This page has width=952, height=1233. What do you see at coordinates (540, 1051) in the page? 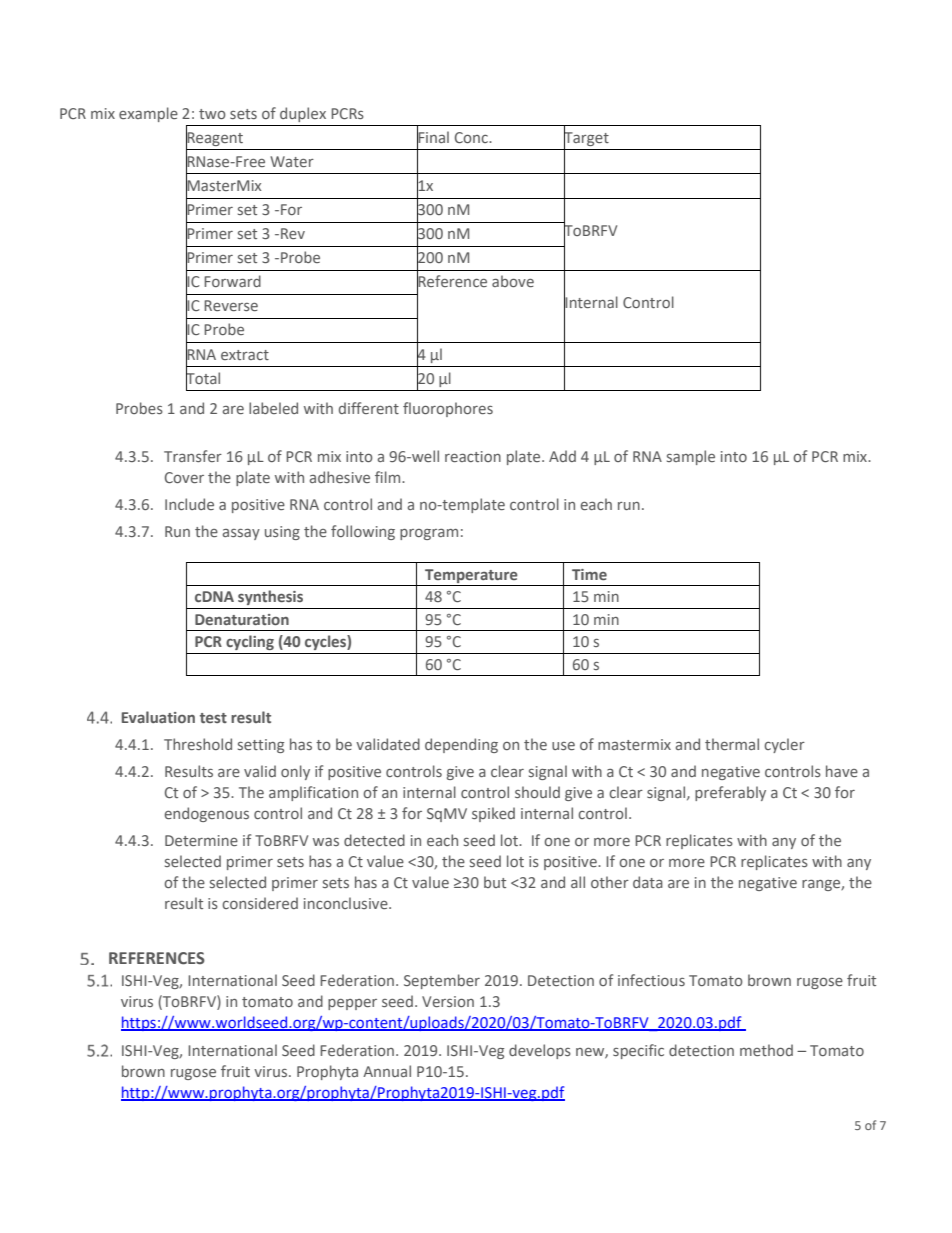
I see `develops` at bounding box center [540, 1051].
